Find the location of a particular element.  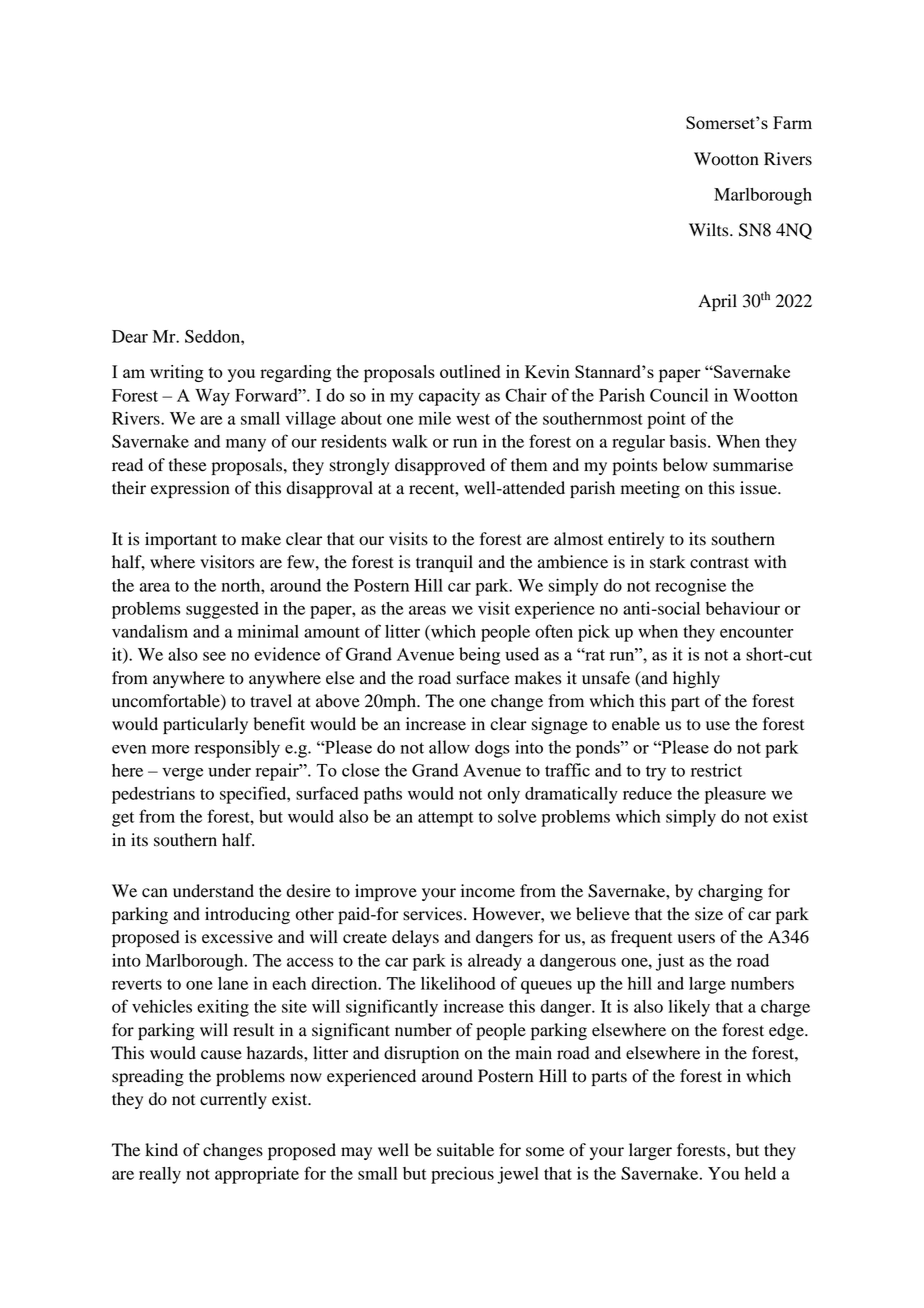

highly is located at coordinates (696, 679).
